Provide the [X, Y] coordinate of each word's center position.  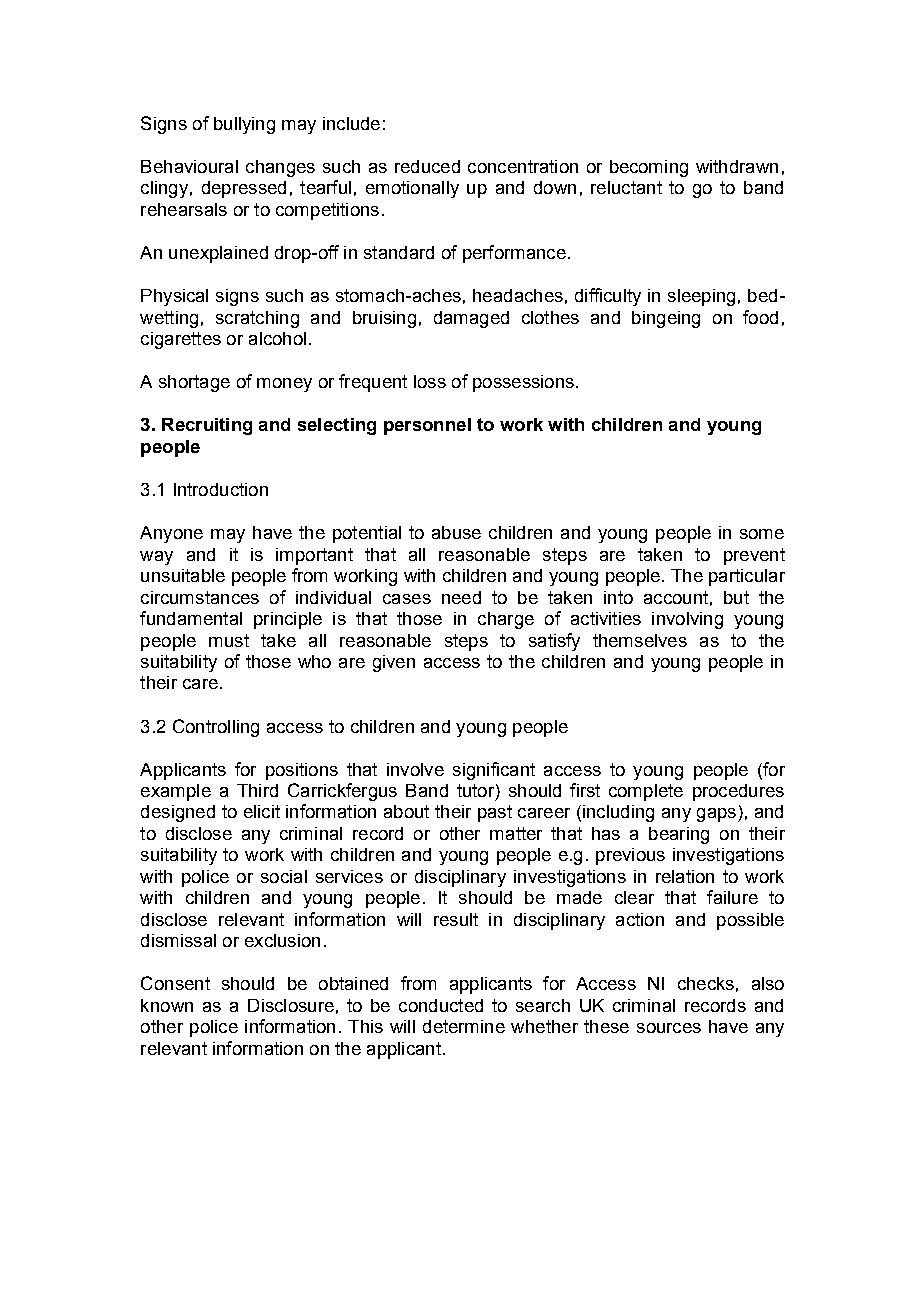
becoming [649, 168]
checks [706, 983]
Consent [175, 983]
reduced [427, 166]
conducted [441, 1005]
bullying [244, 125]
